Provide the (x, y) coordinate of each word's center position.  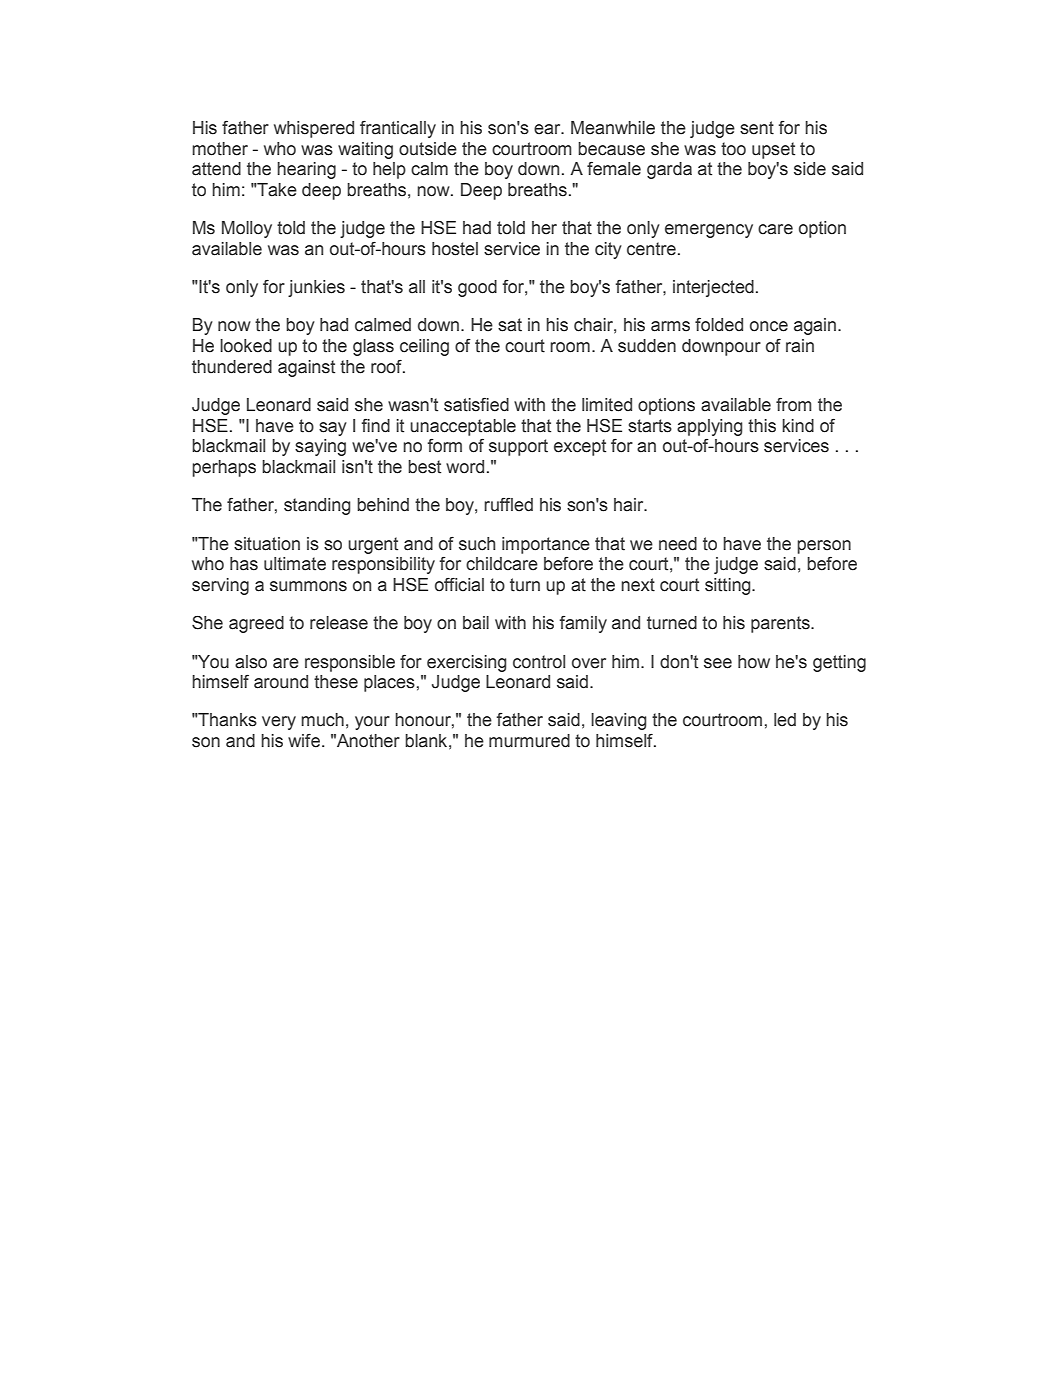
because (611, 149)
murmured (529, 741)
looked (246, 346)
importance (546, 545)
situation (267, 544)
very (279, 723)
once (769, 326)
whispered (314, 129)
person (824, 547)
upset (773, 150)
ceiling (424, 347)
